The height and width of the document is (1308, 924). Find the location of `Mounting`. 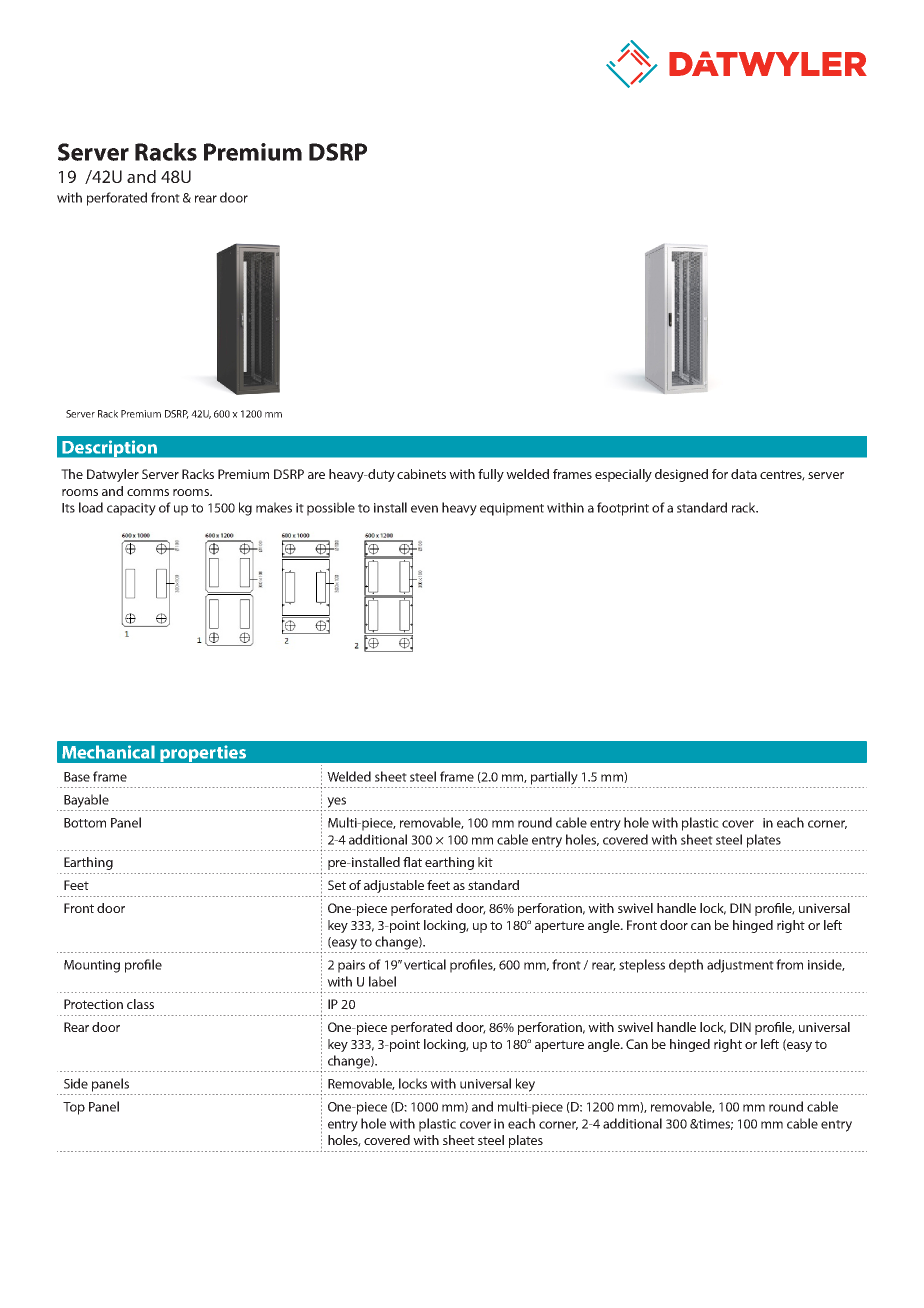

Mounting is located at coordinates (92, 966).
